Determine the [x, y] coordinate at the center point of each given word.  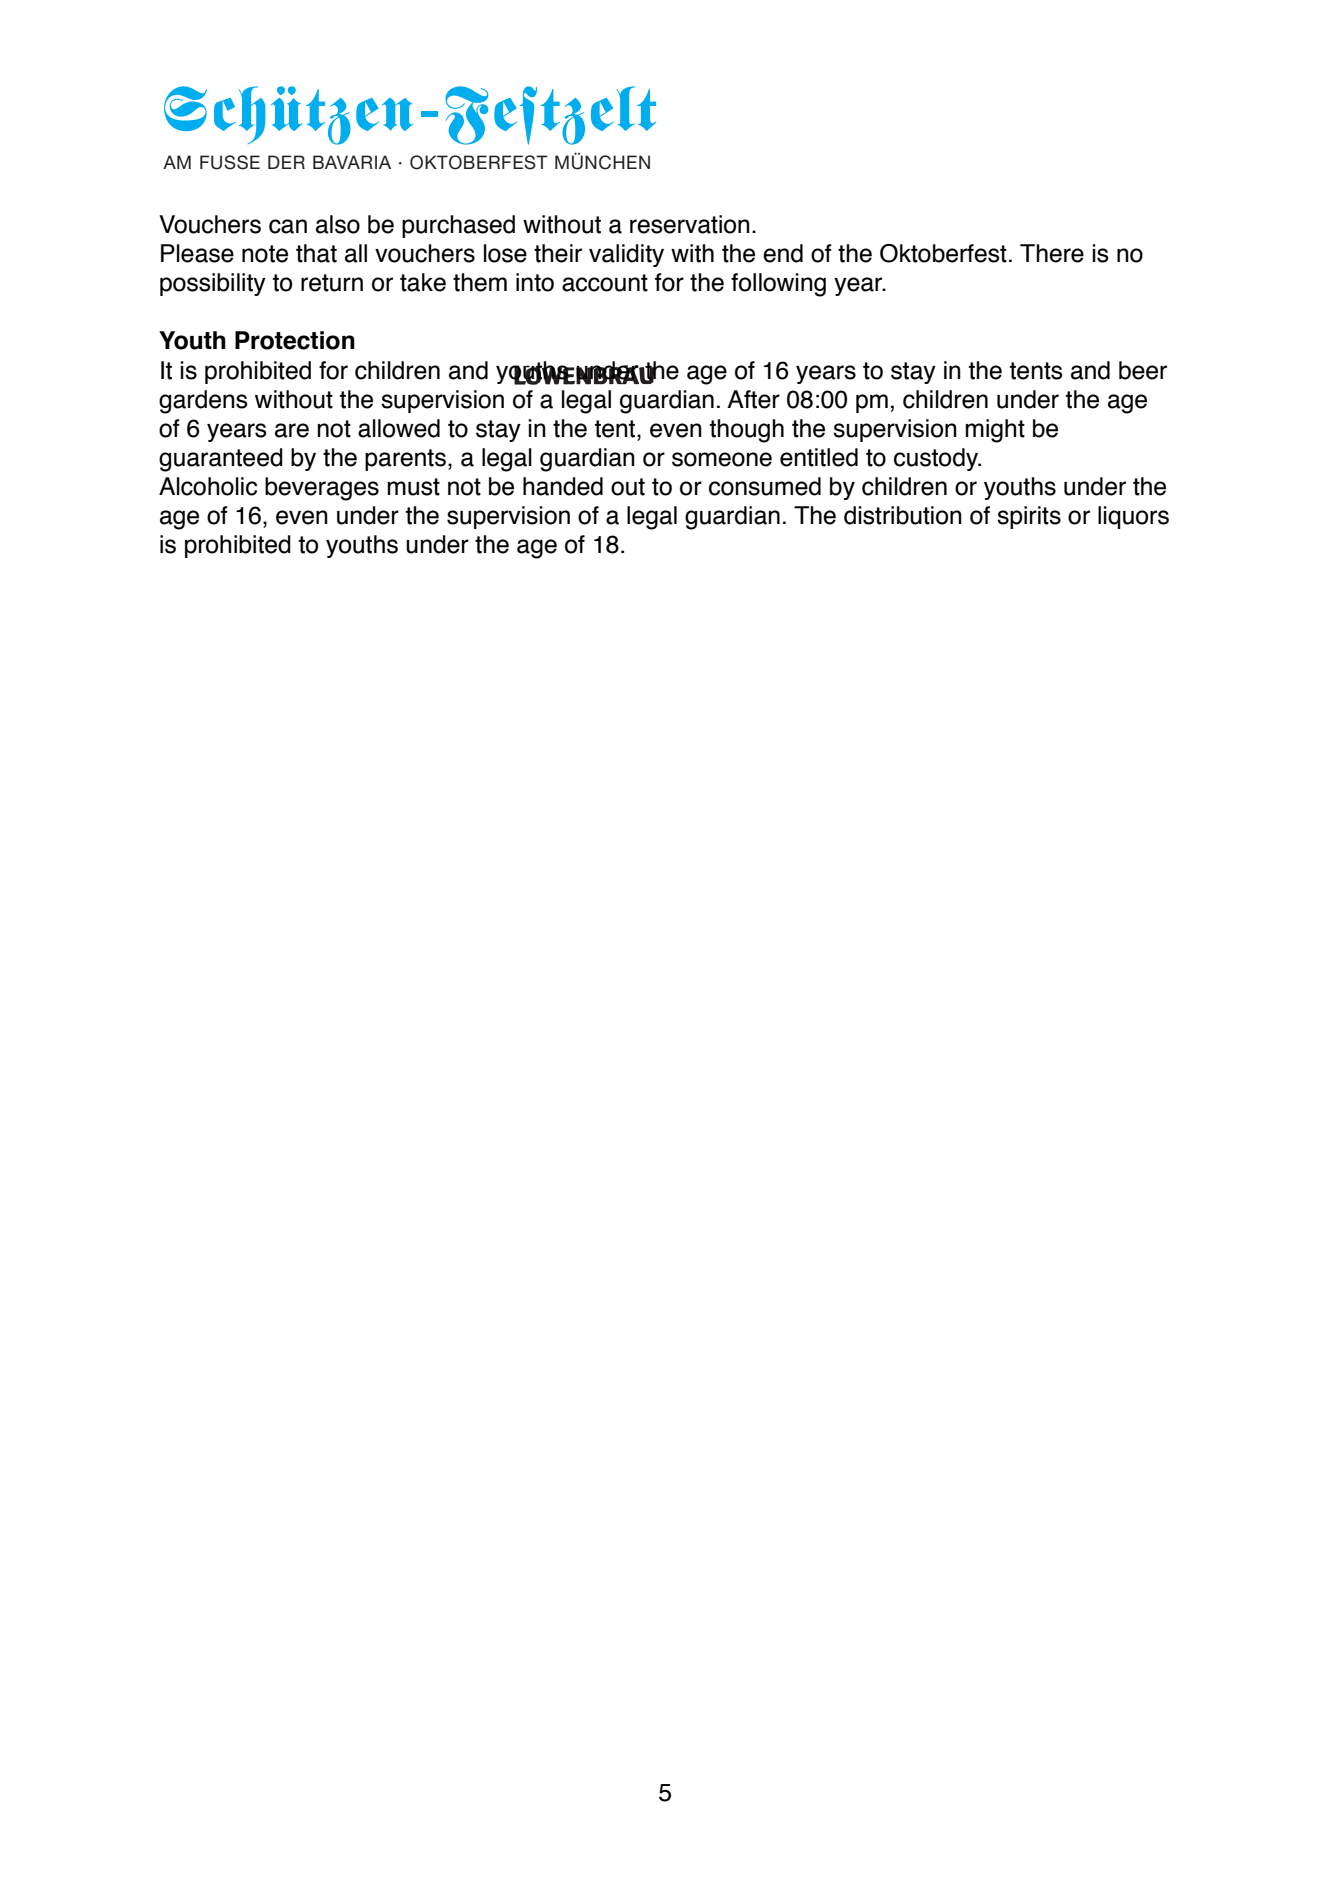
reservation [690, 224]
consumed [765, 486]
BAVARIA [352, 162]
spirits [1029, 517]
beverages [322, 489]
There [1052, 253]
